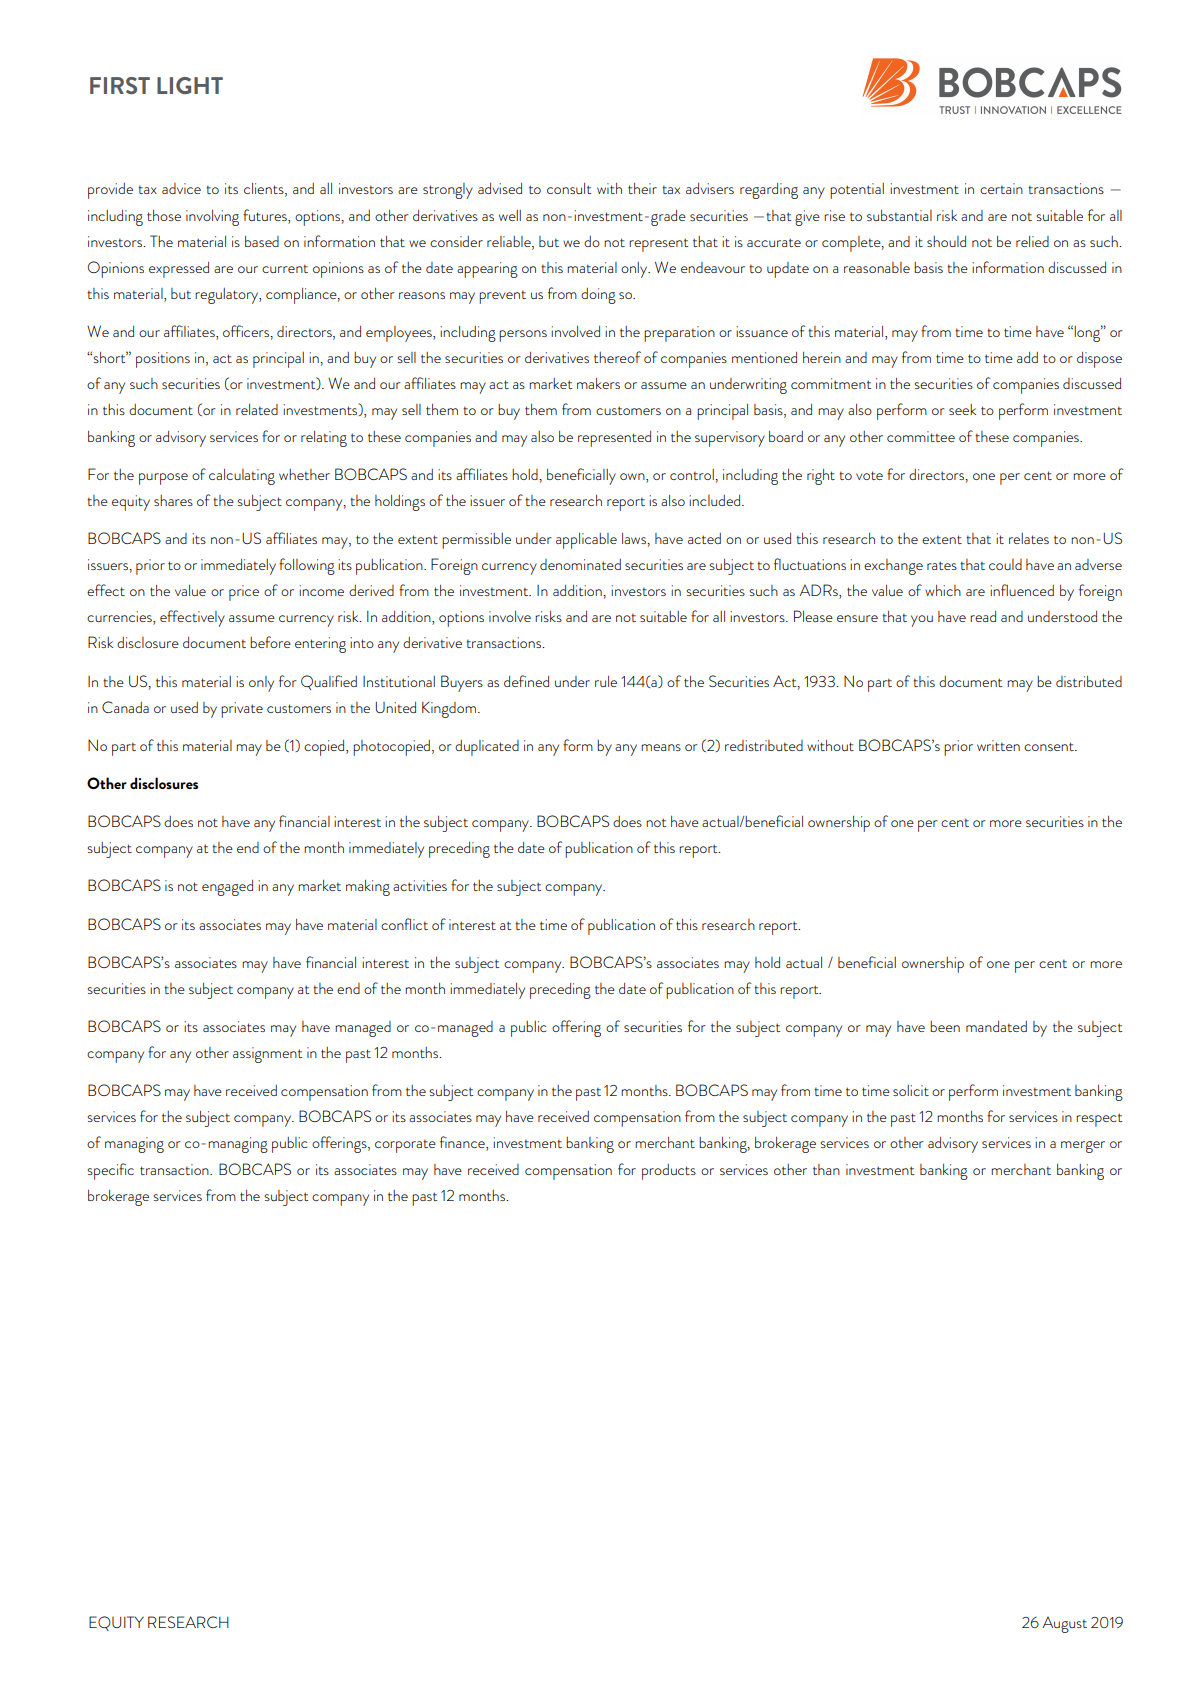  I want to click on LIGHT, so click(190, 85).
